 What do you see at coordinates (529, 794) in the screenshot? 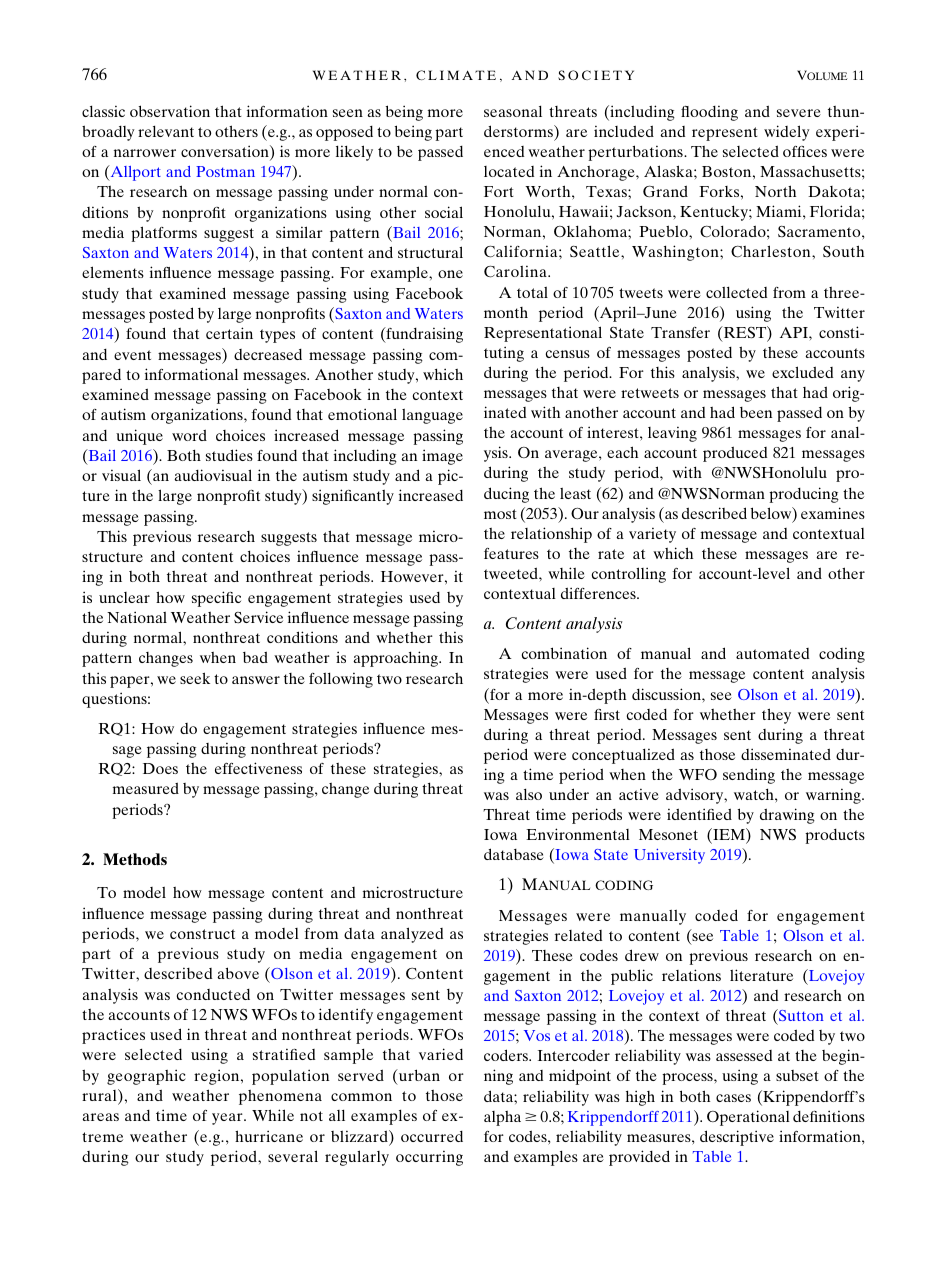
I see `also` at bounding box center [529, 794].
